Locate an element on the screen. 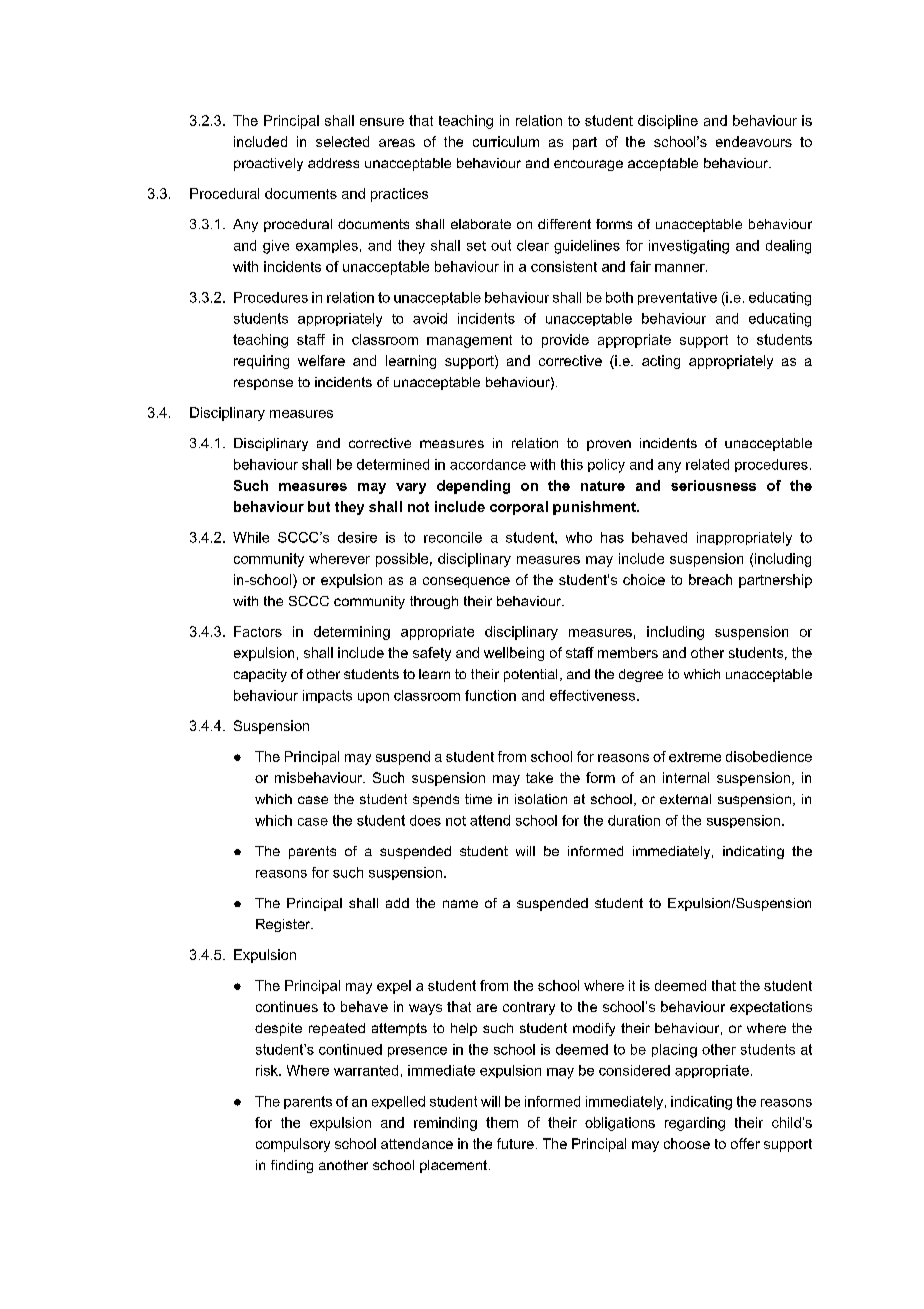 This screenshot has width=924, height=1309. wellbeing is located at coordinates (514, 654).
